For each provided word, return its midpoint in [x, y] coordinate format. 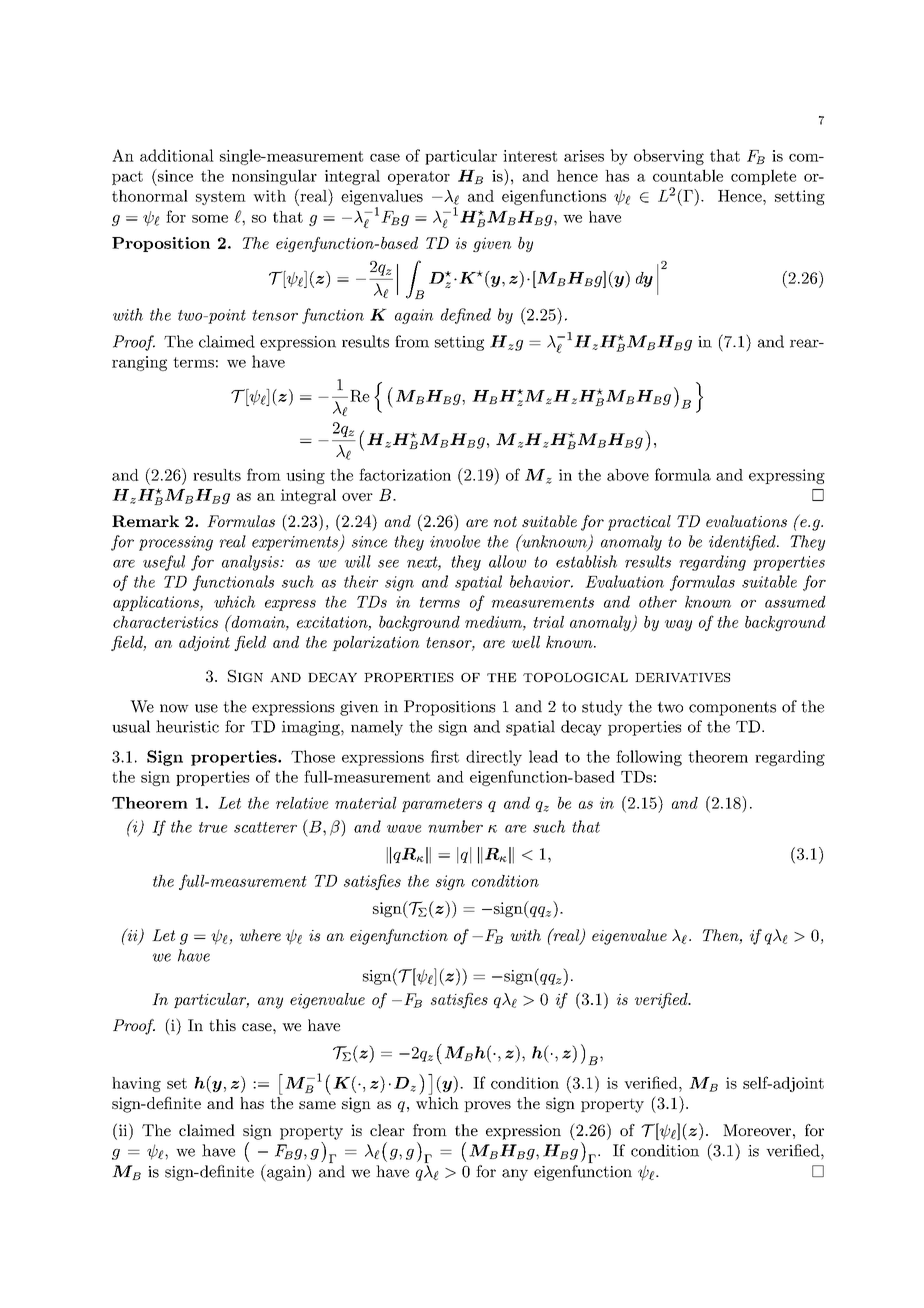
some [210, 219]
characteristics [165, 622]
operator [419, 178]
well [526, 642]
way [678, 625]
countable [688, 175]
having [136, 1084]
